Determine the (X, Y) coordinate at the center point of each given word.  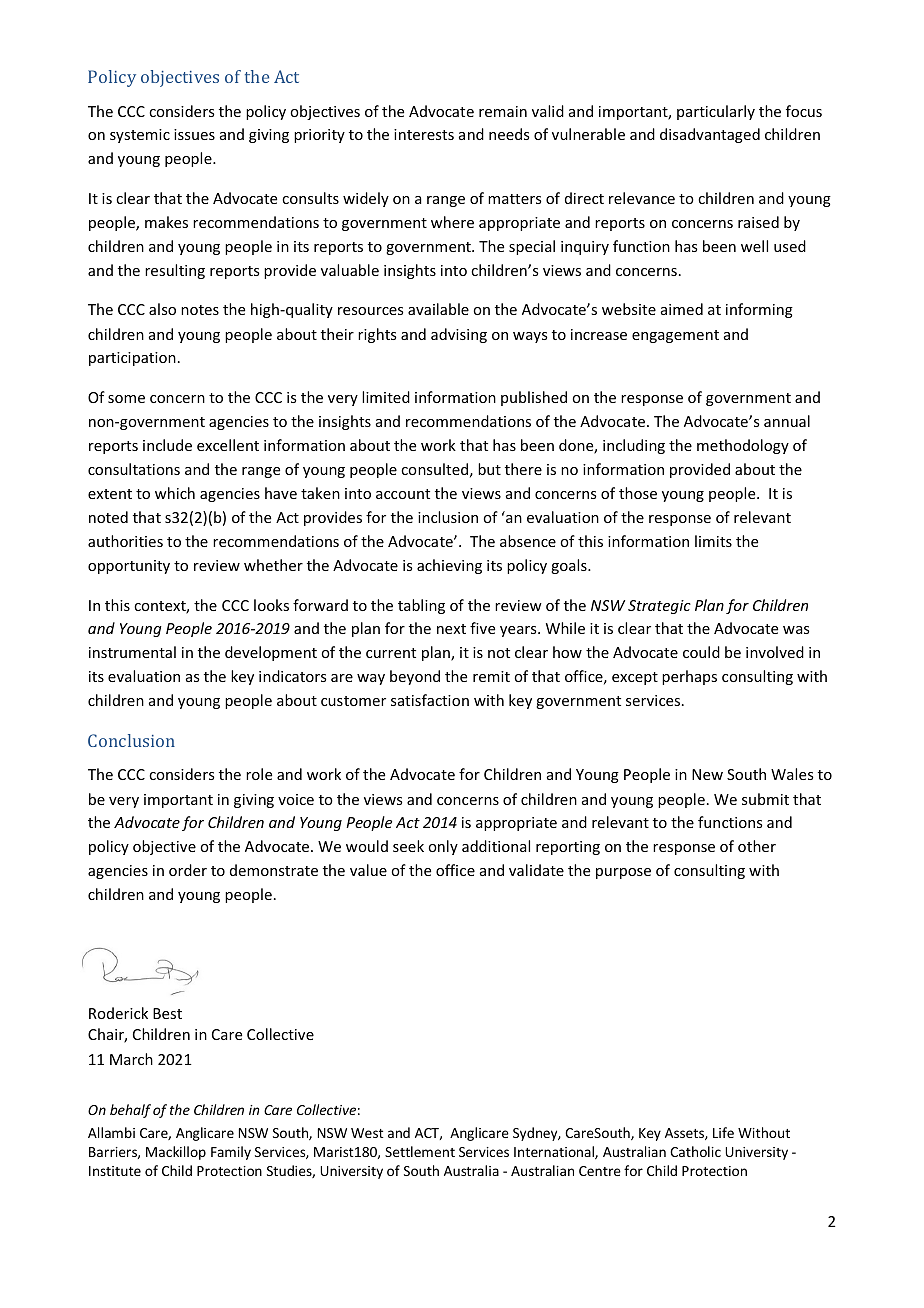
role (259, 774)
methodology (743, 446)
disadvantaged (710, 135)
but (489, 469)
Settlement (420, 1151)
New (707, 774)
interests (424, 134)
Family (231, 1153)
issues (194, 134)
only (443, 847)
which (175, 493)
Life (723, 1132)
